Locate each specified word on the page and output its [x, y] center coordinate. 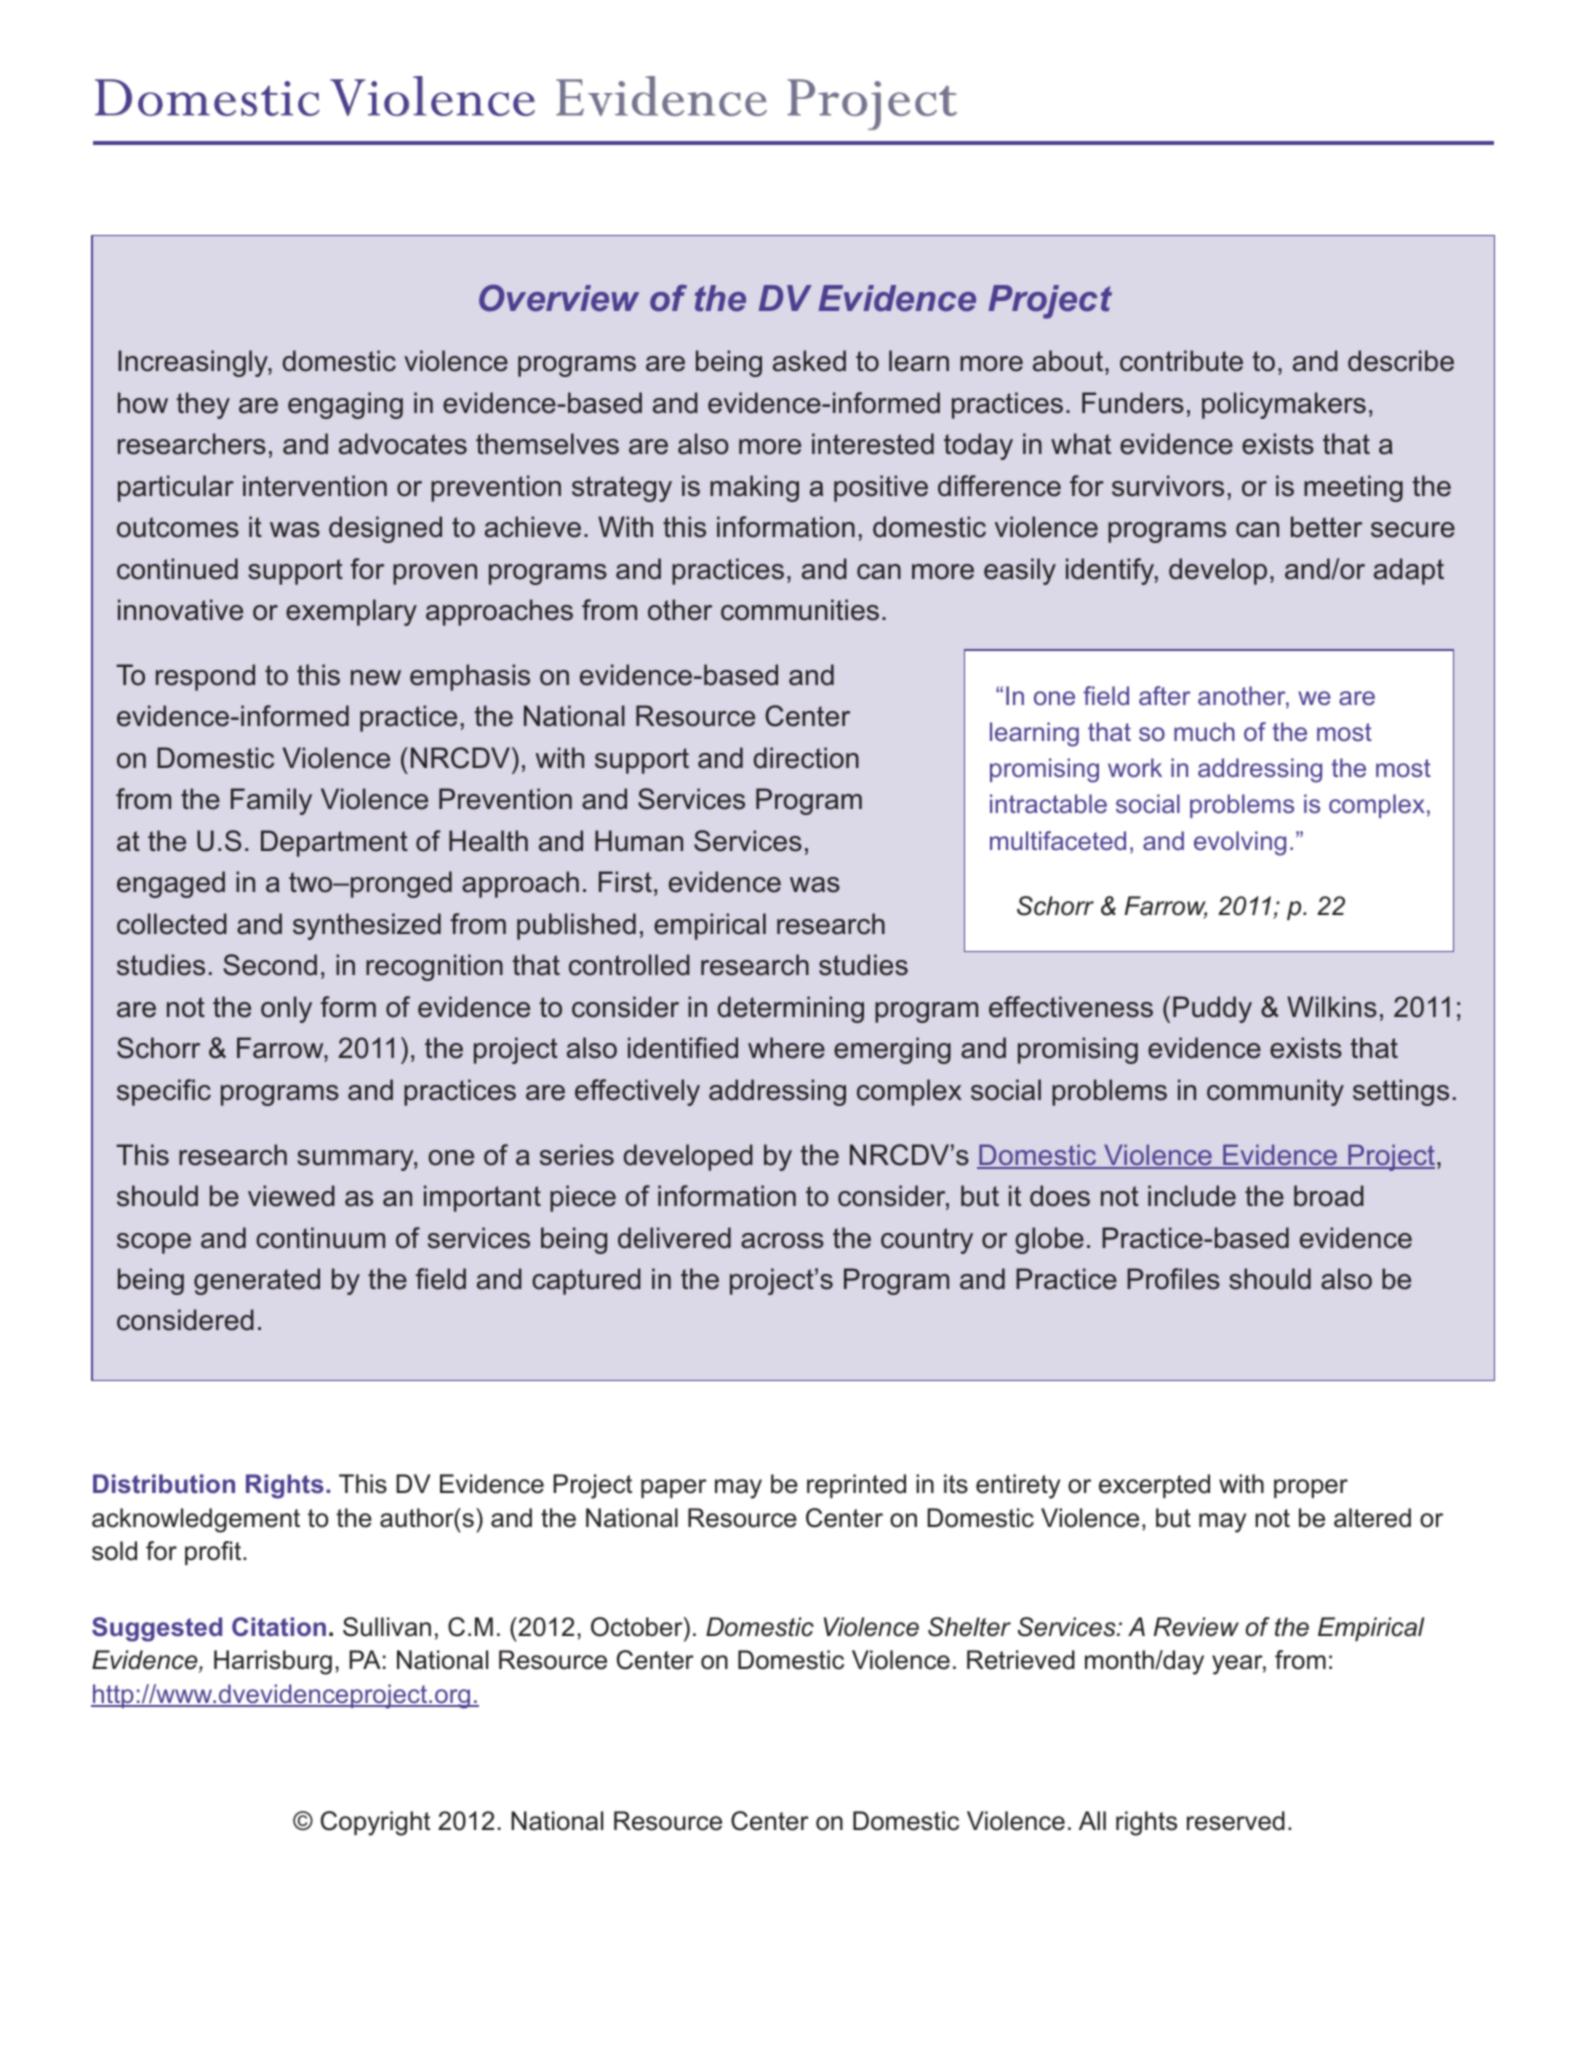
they [203, 405]
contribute [1181, 361]
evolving [1240, 843]
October [638, 1627]
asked [809, 361]
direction [806, 758]
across [782, 1241]
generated [257, 1281]
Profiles [1173, 1279]
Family [271, 801]
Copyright [375, 1823]
